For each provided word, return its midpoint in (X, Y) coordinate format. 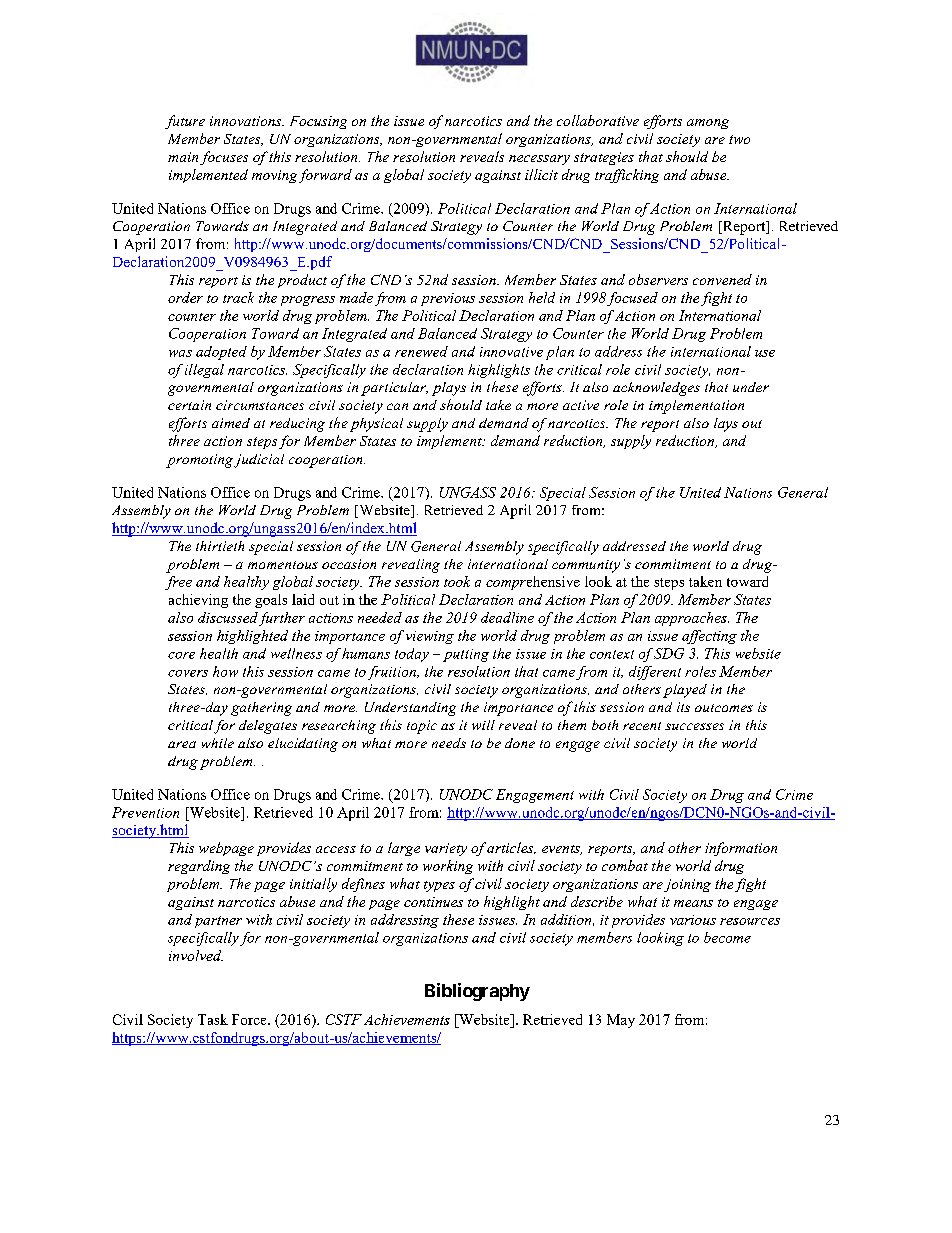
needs (449, 743)
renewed (421, 351)
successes (694, 726)
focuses (224, 158)
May (621, 1021)
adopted (221, 353)
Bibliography (477, 992)
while (218, 743)
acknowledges (656, 389)
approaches (692, 619)
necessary (539, 160)
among (708, 124)
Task (213, 1019)
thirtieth (220, 546)
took (457, 581)
